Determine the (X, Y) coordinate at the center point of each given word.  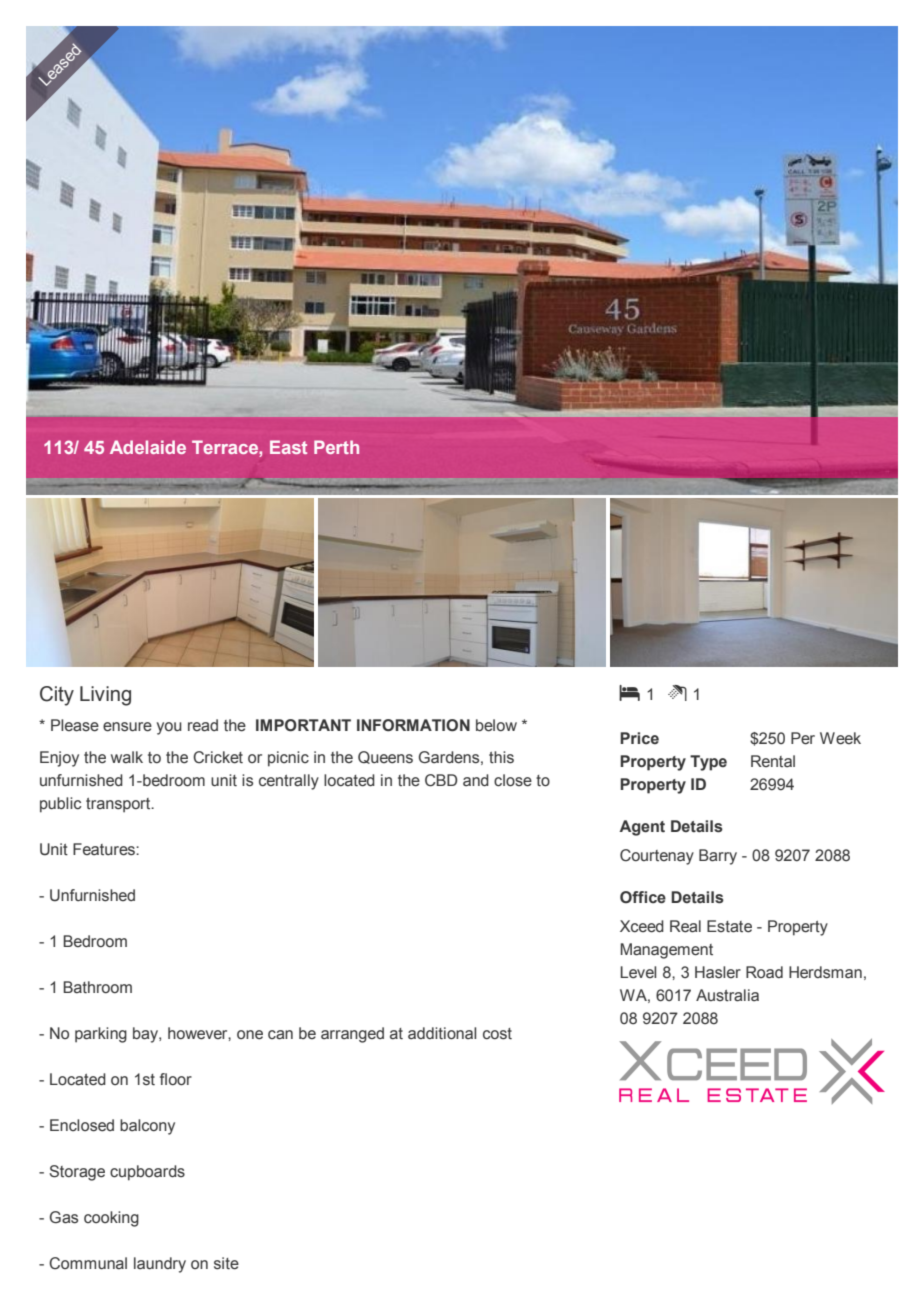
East (288, 447)
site (226, 1263)
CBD (441, 780)
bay (146, 1035)
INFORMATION (413, 725)
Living (105, 696)
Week (840, 738)
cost (497, 1034)
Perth (336, 447)
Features (105, 849)
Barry (718, 857)
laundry (160, 1265)
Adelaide (148, 447)
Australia (727, 995)
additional (442, 1033)
